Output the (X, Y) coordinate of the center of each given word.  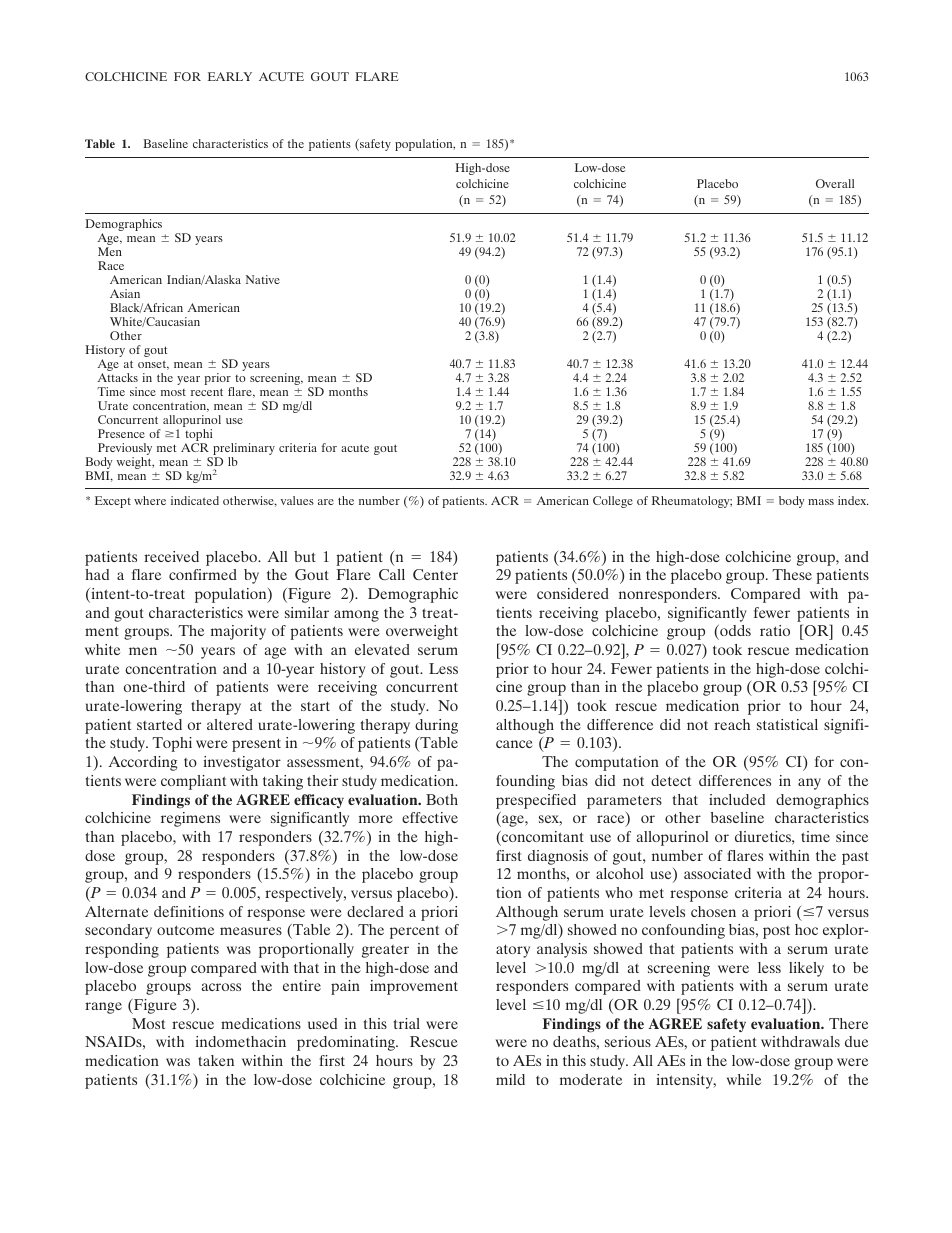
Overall (835, 183)
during (436, 726)
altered (230, 724)
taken (216, 1060)
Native (263, 279)
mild (510, 1079)
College (613, 502)
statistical (787, 724)
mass (821, 502)
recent (207, 392)
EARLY (230, 76)
